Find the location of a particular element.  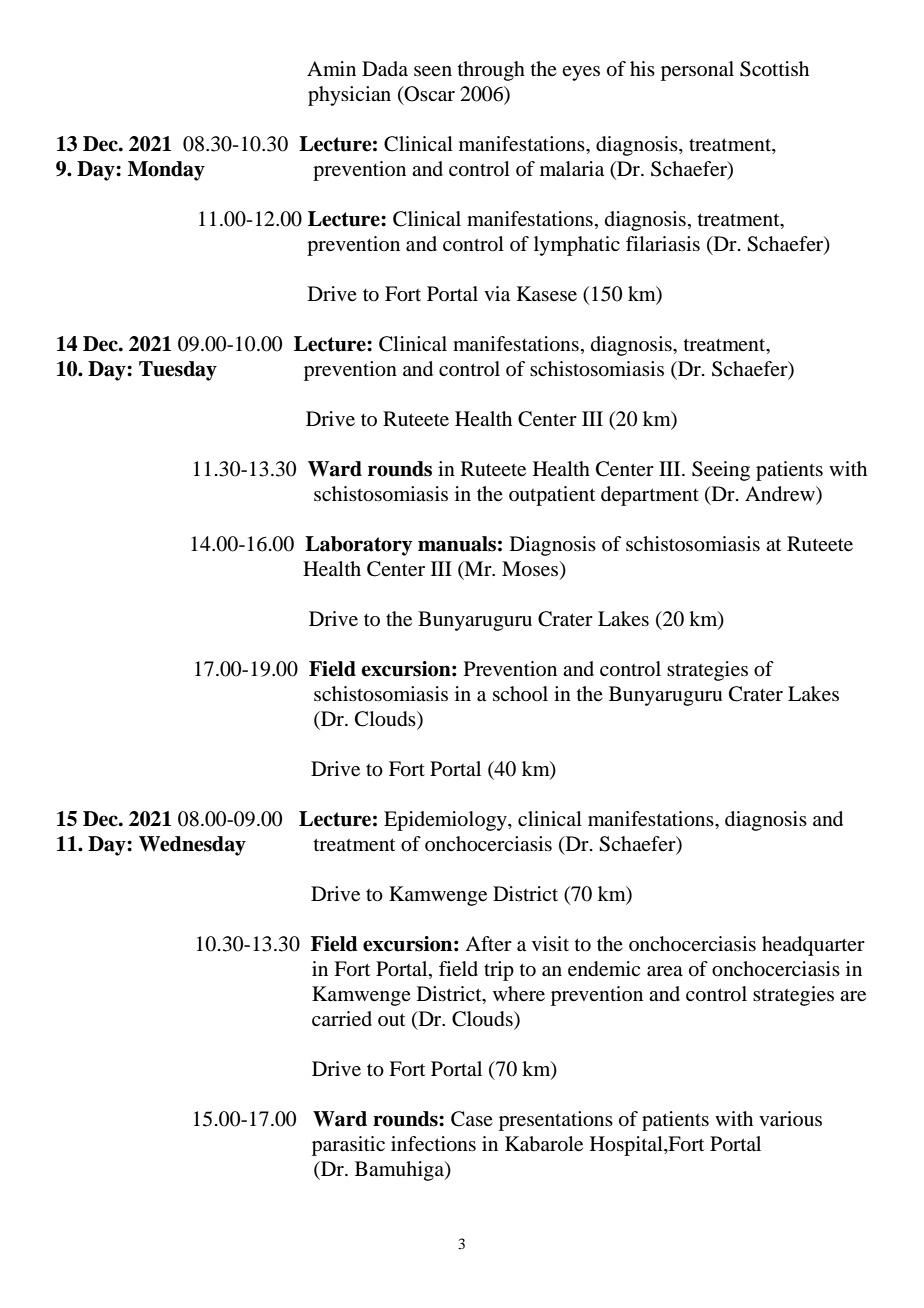

through is located at coordinates (491, 71).
